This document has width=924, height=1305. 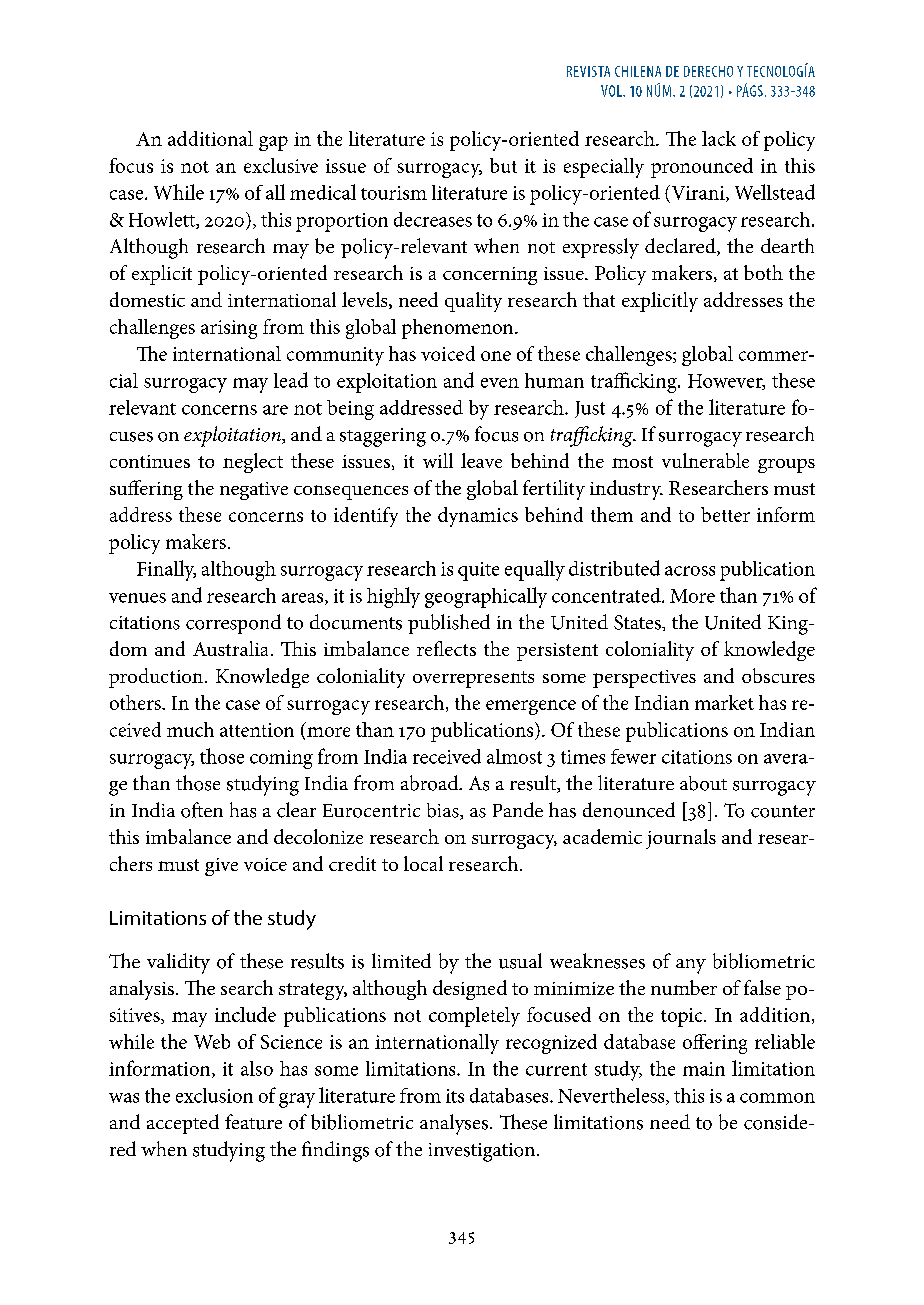 What do you see at coordinates (449, 624) in the document?
I see `published` at bounding box center [449, 624].
